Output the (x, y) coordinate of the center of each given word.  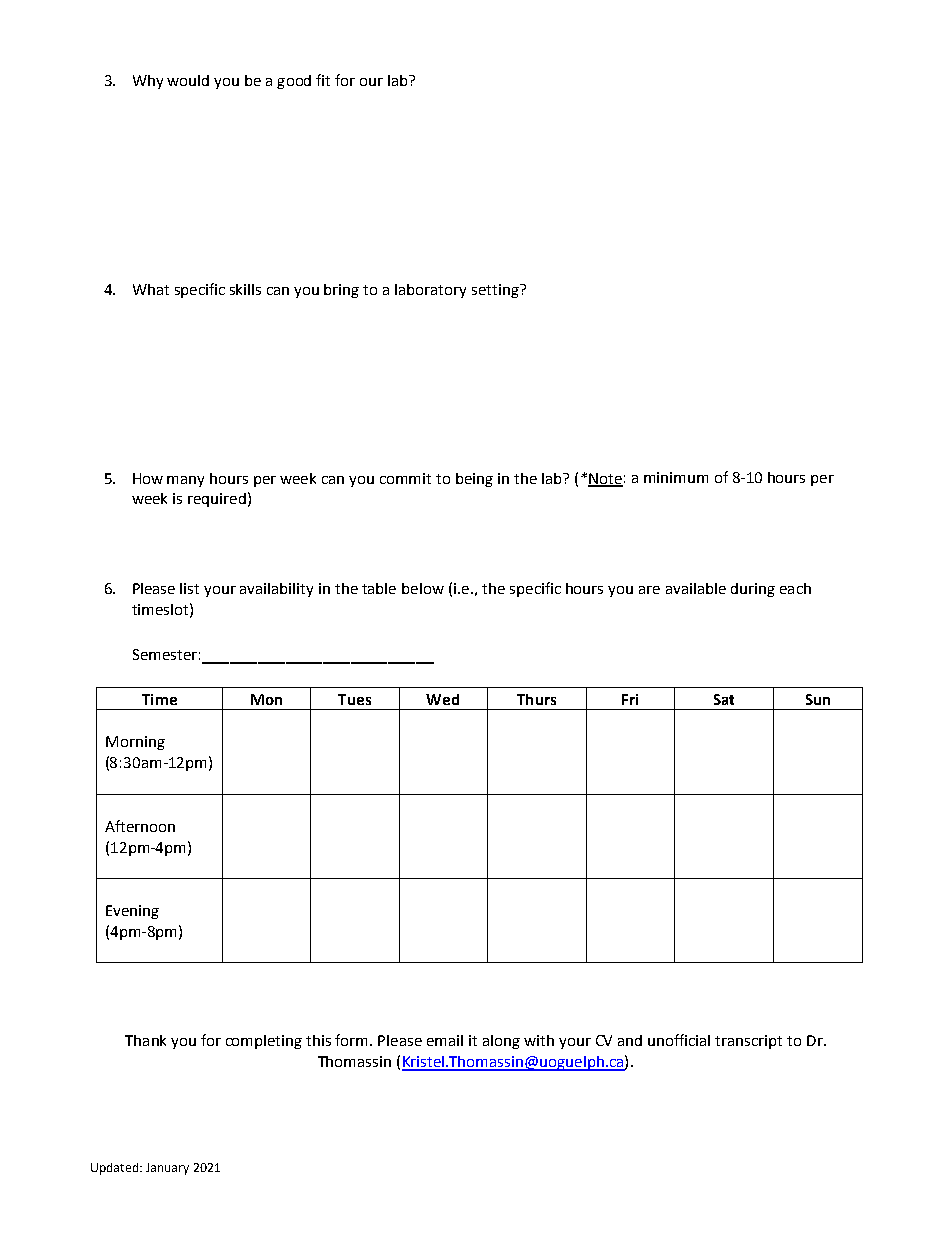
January (167, 1169)
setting (496, 291)
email (445, 1040)
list (189, 588)
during (753, 590)
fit (323, 80)
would (188, 80)
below (423, 588)
